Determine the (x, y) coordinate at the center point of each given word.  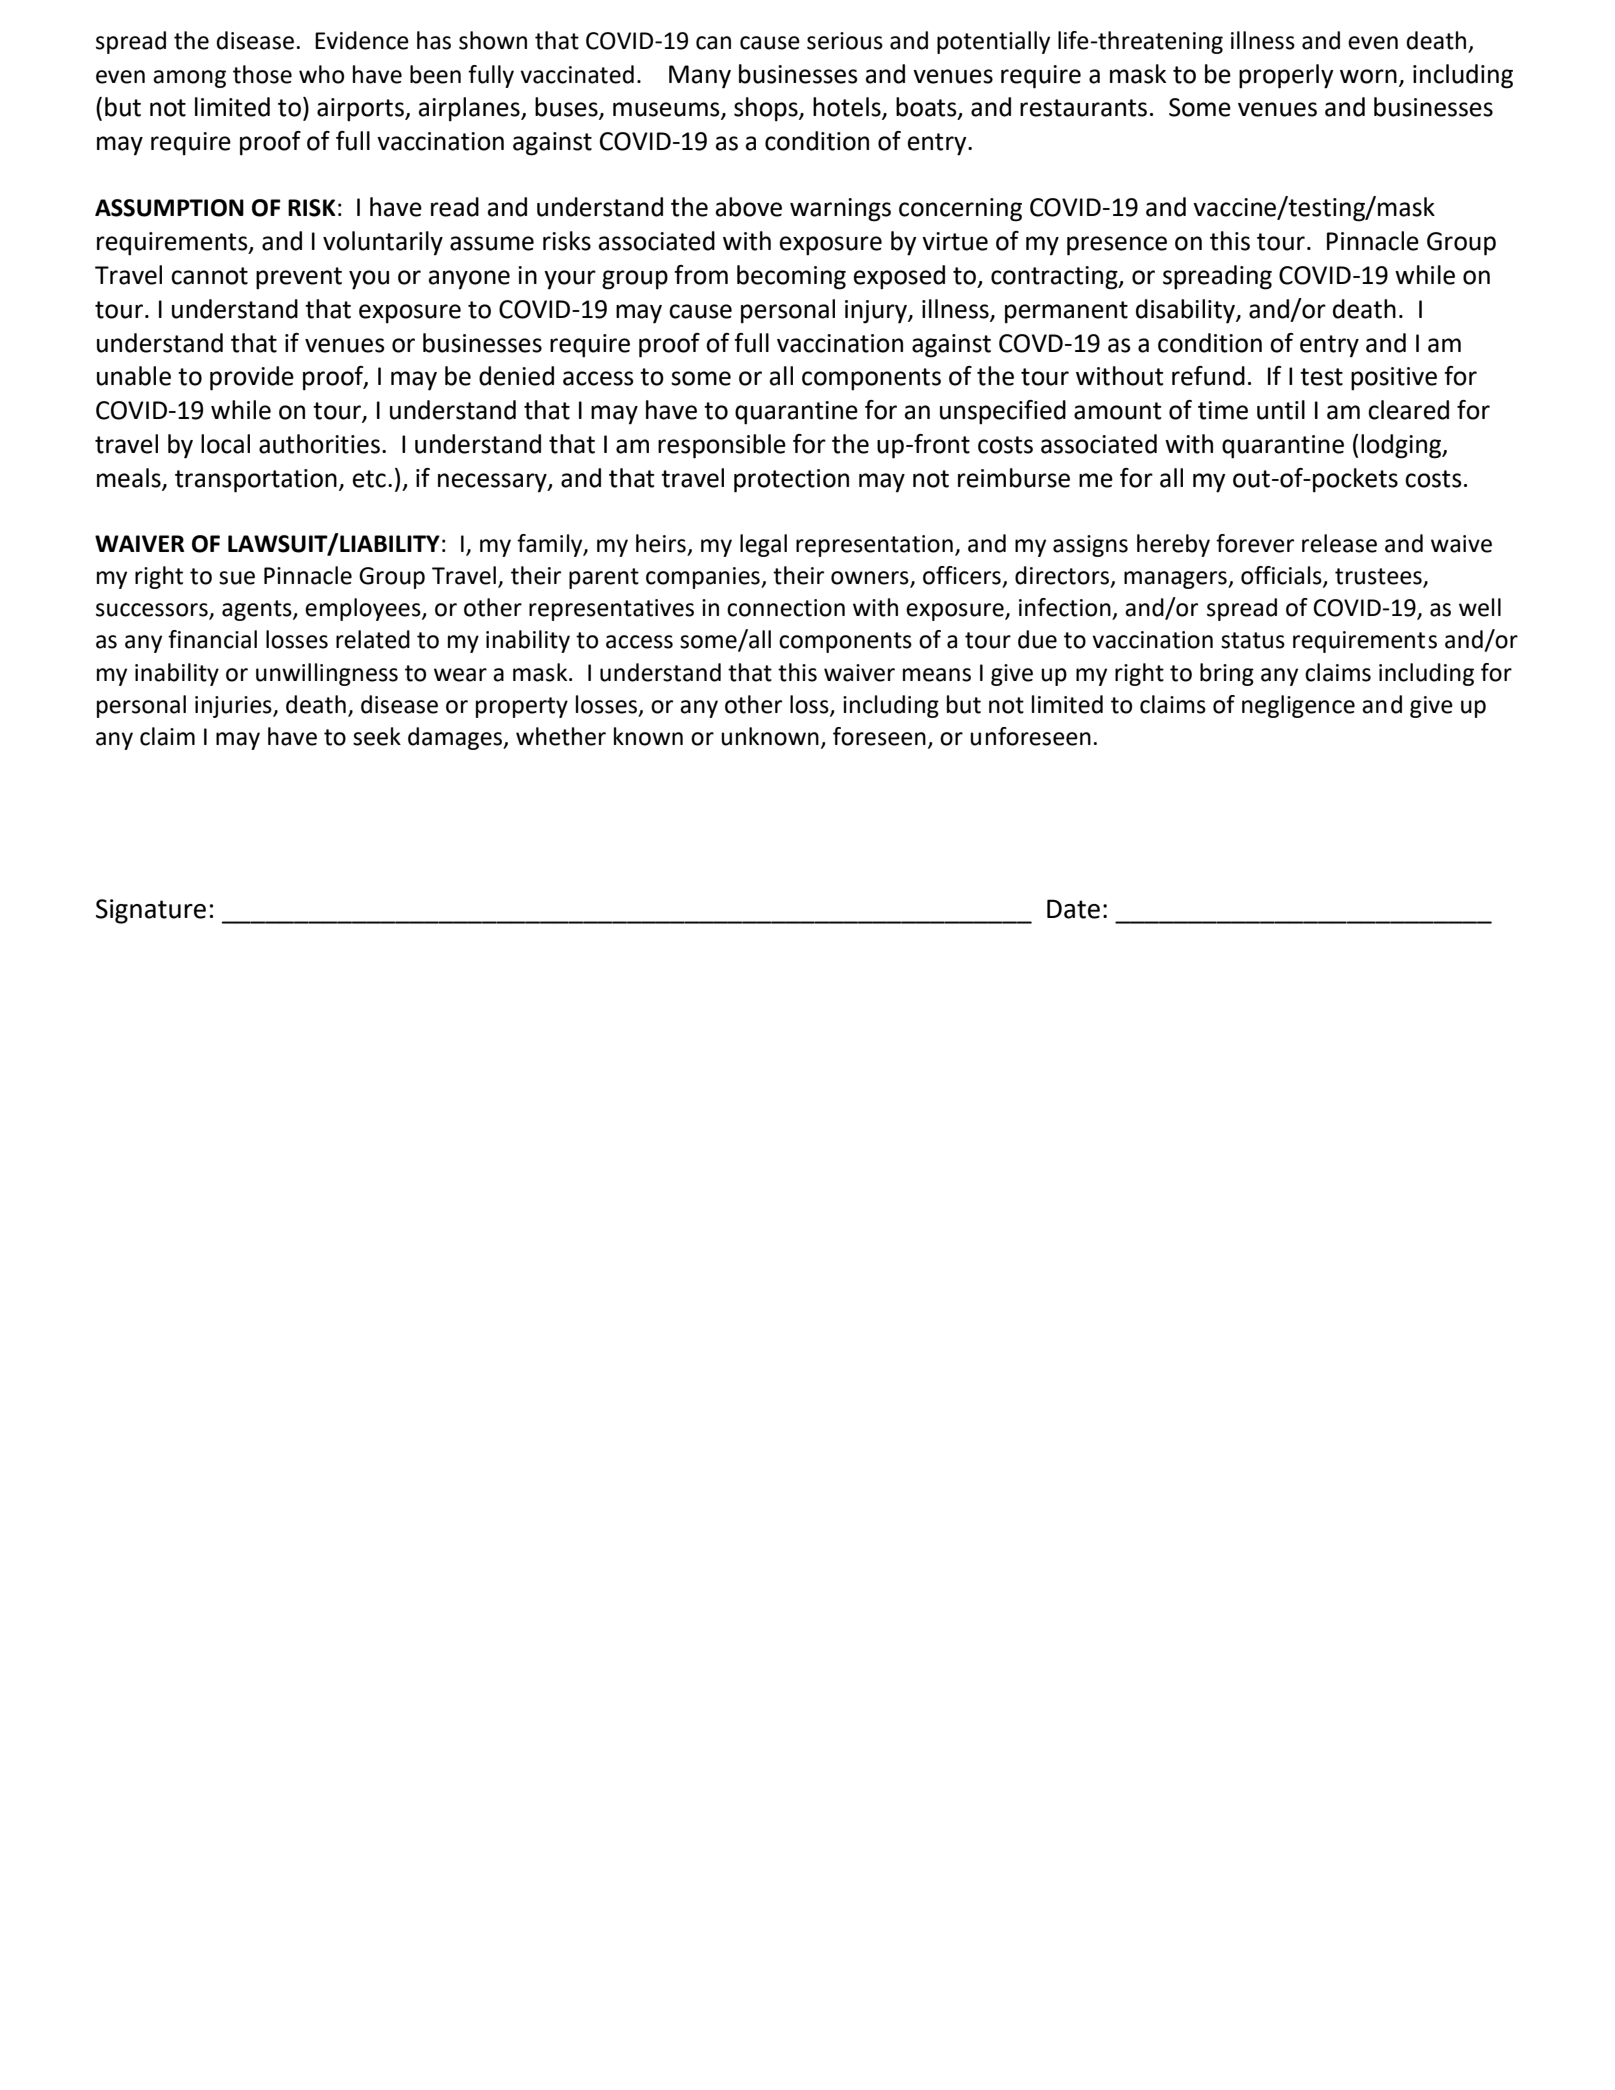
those (262, 74)
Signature (151, 911)
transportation (256, 481)
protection (791, 481)
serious (845, 41)
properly (1286, 76)
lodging (1402, 446)
